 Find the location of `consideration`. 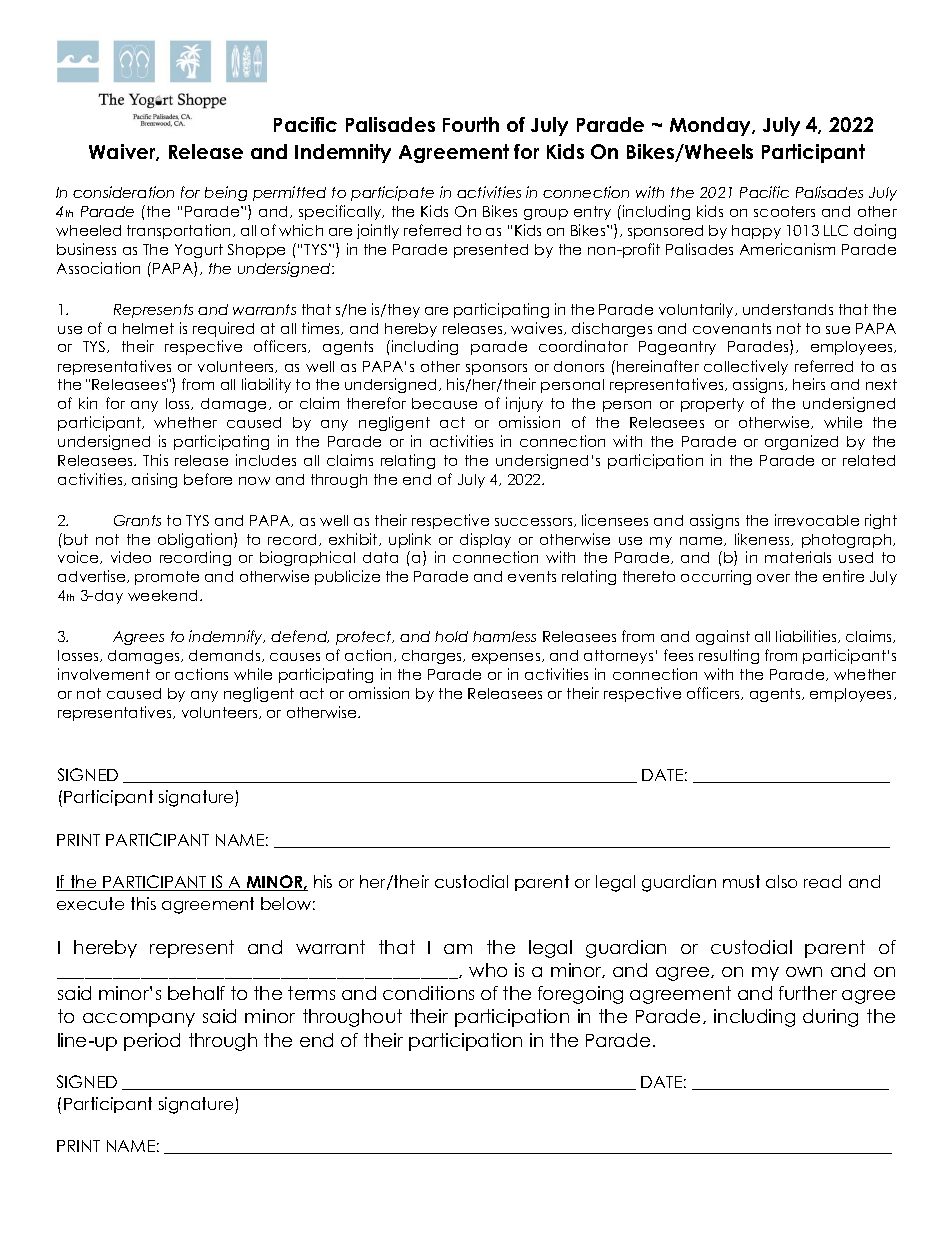

consideration is located at coordinates (123, 192).
